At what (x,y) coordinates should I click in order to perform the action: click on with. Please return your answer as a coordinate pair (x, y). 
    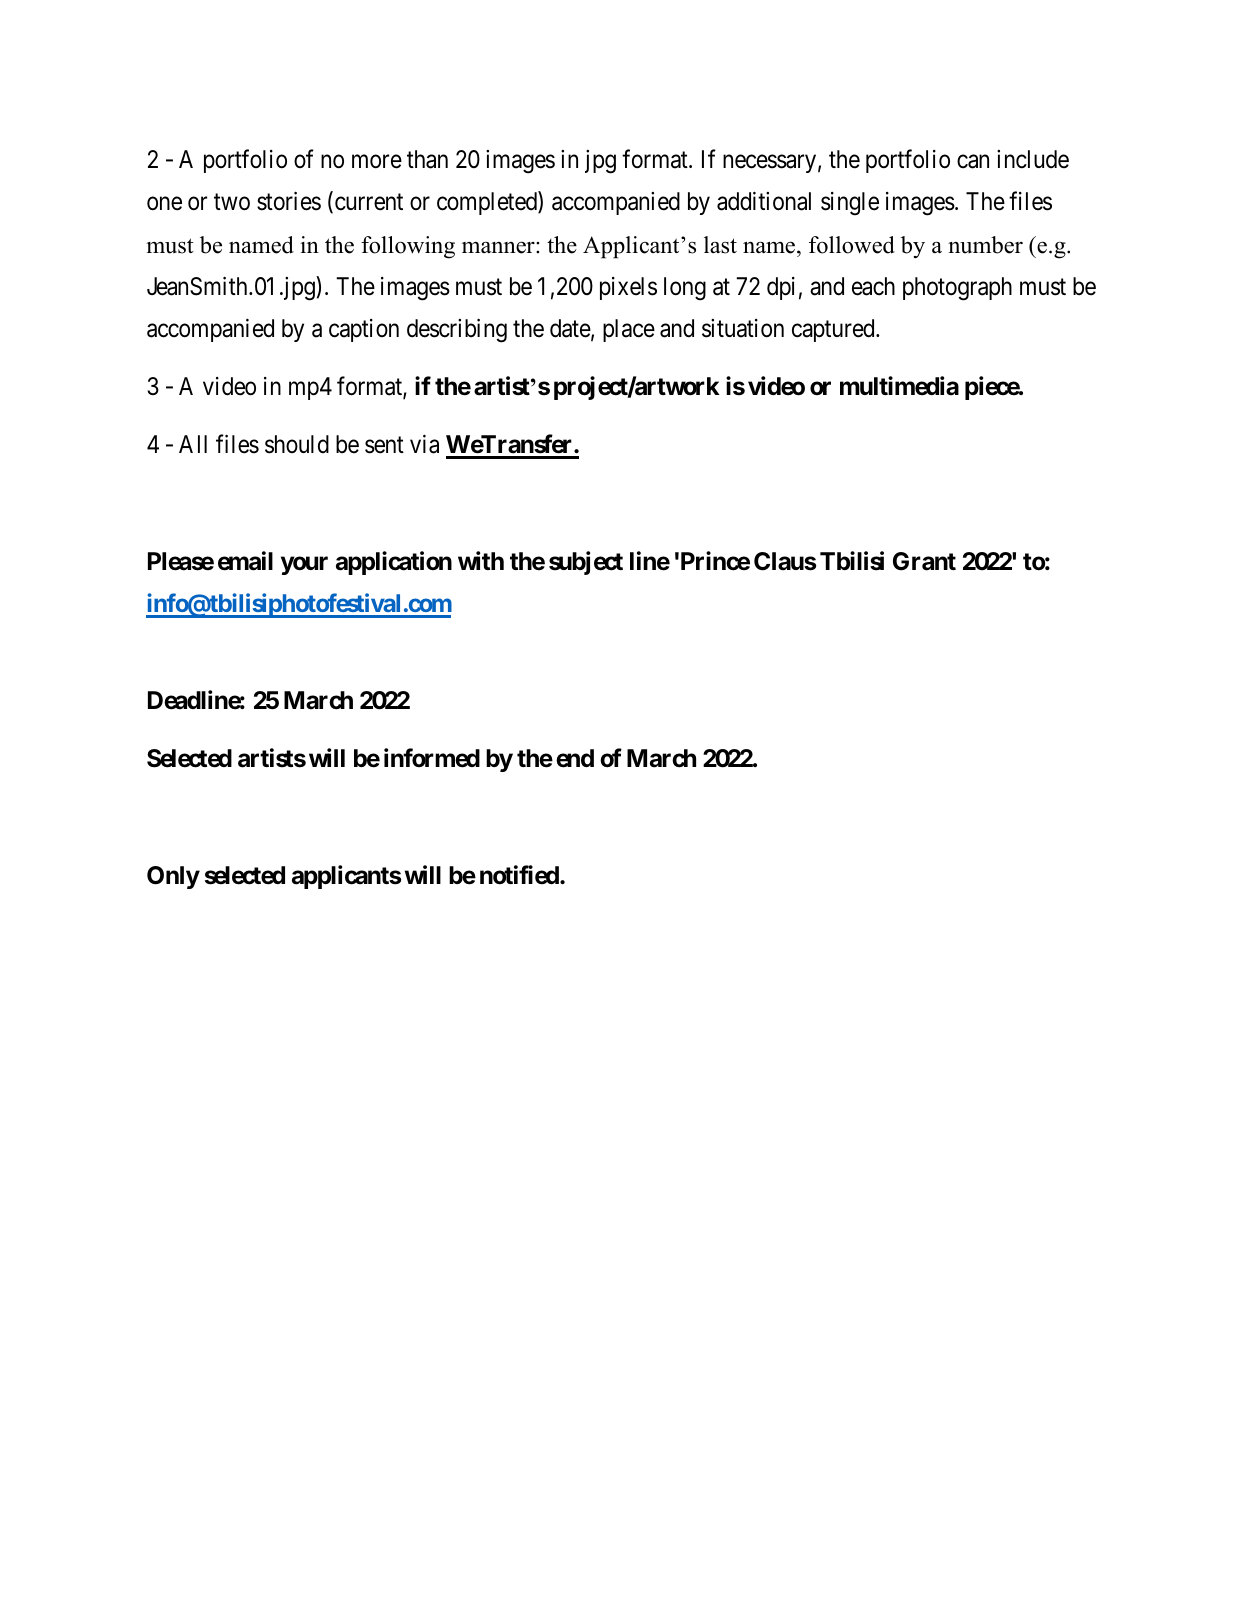
    Looking at the image, I should click on (481, 560).
